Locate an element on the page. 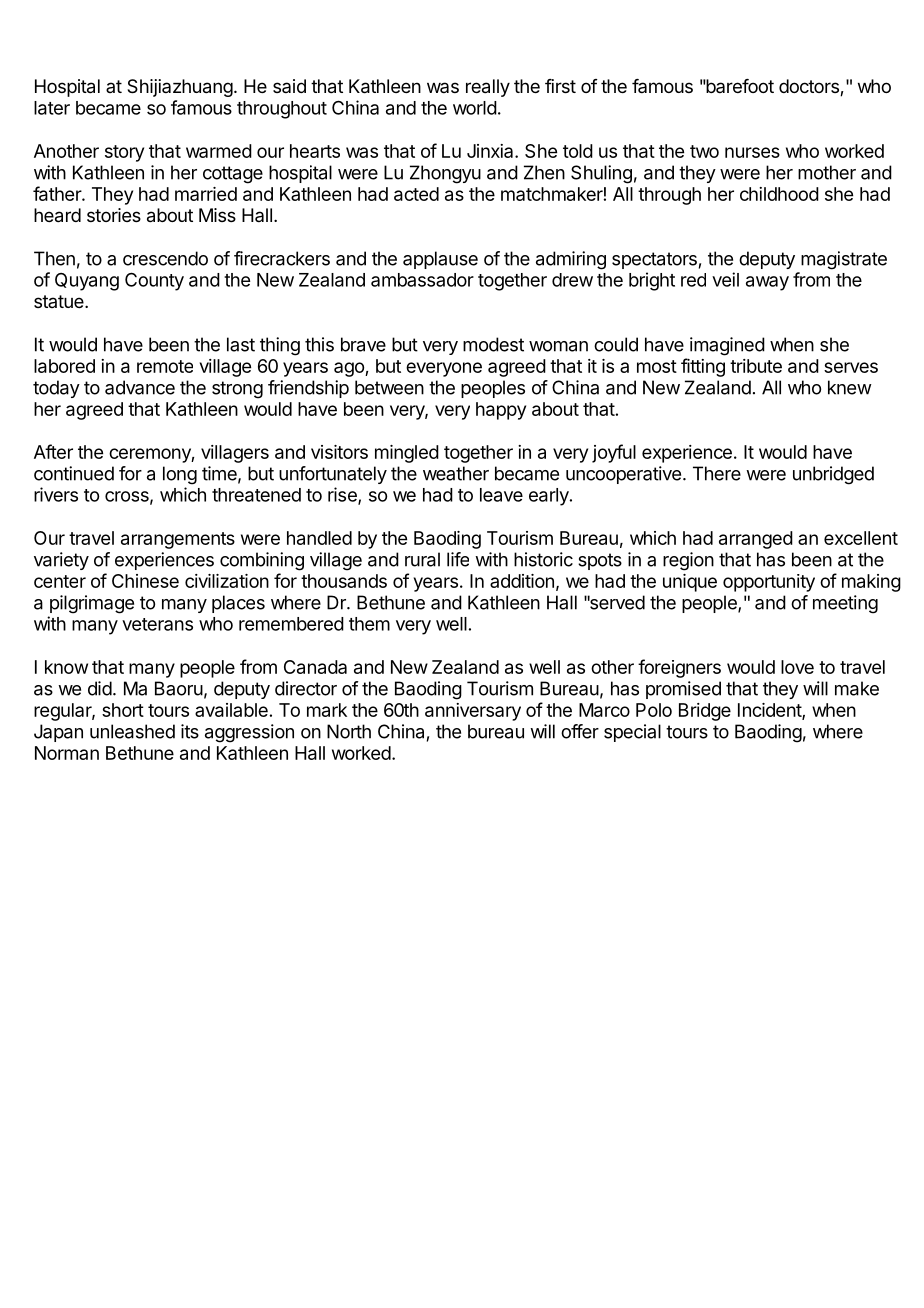 This document has height=1308, width=924. knew is located at coordinates (850, 387).
